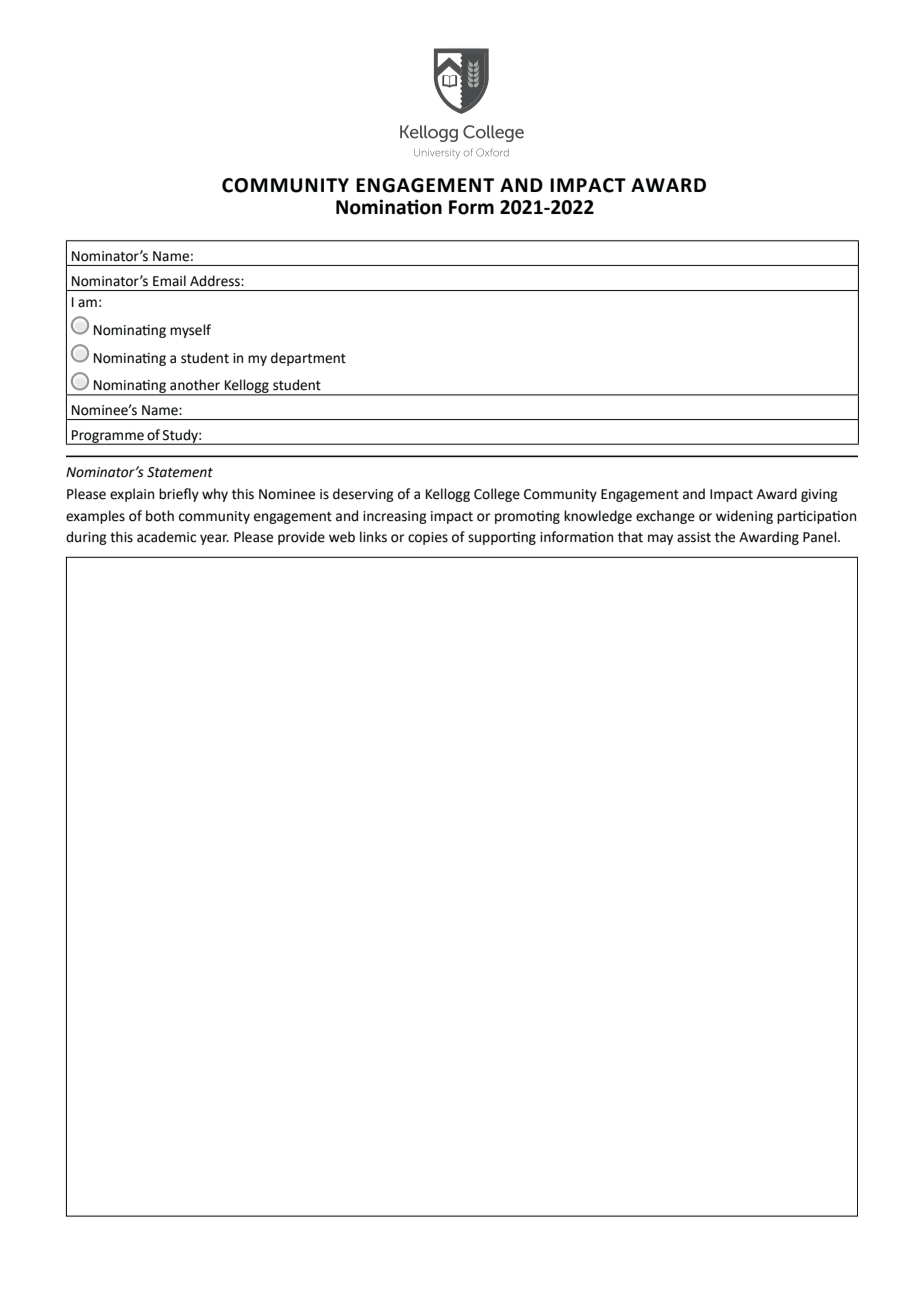 This document has height=1308, width=924. What do you see at coordinates (744, 517) in the document?
I see `widening` at bounding box center [744, 517].
